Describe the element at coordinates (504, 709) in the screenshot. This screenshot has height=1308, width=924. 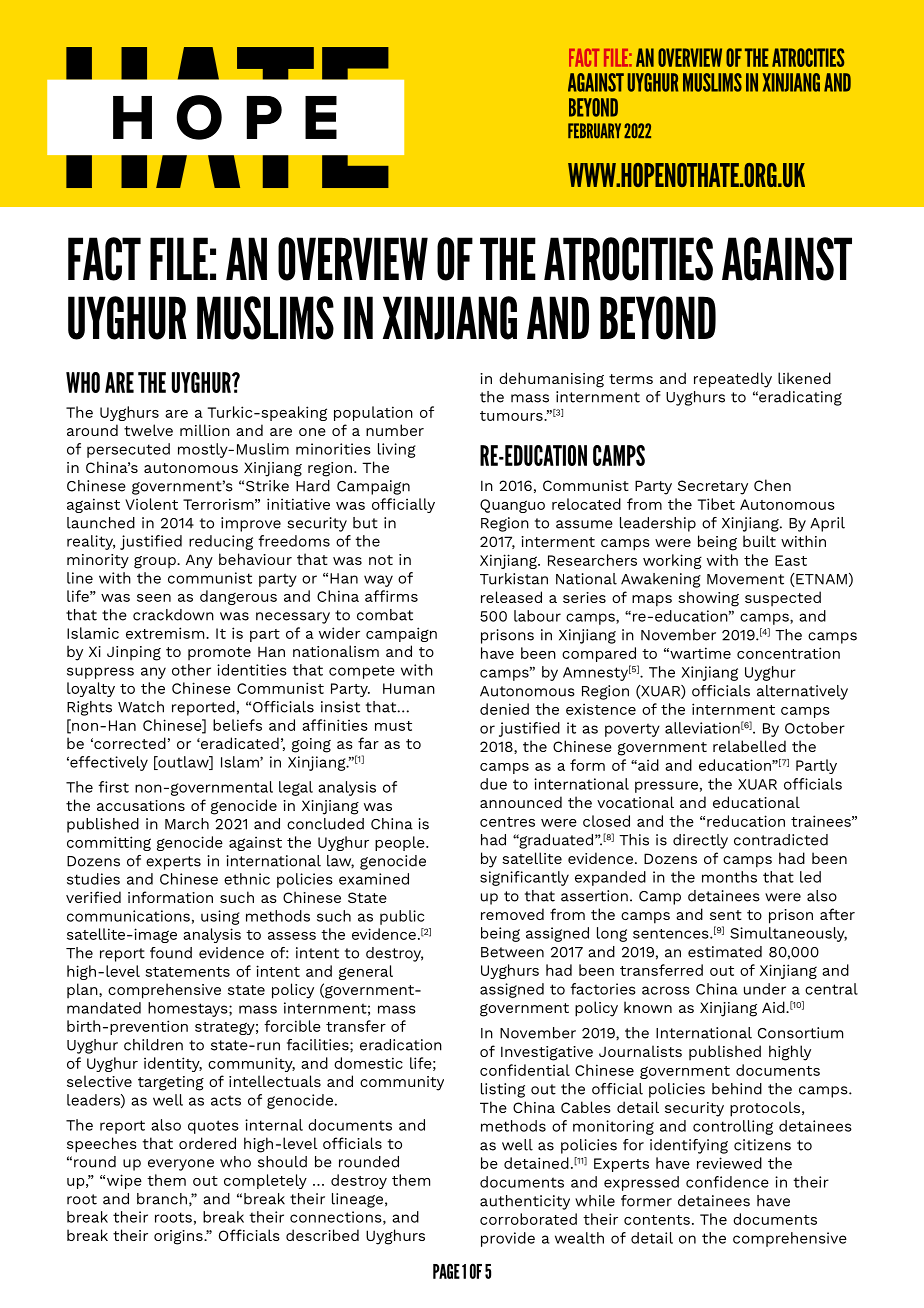
I see `denied` at that location.
